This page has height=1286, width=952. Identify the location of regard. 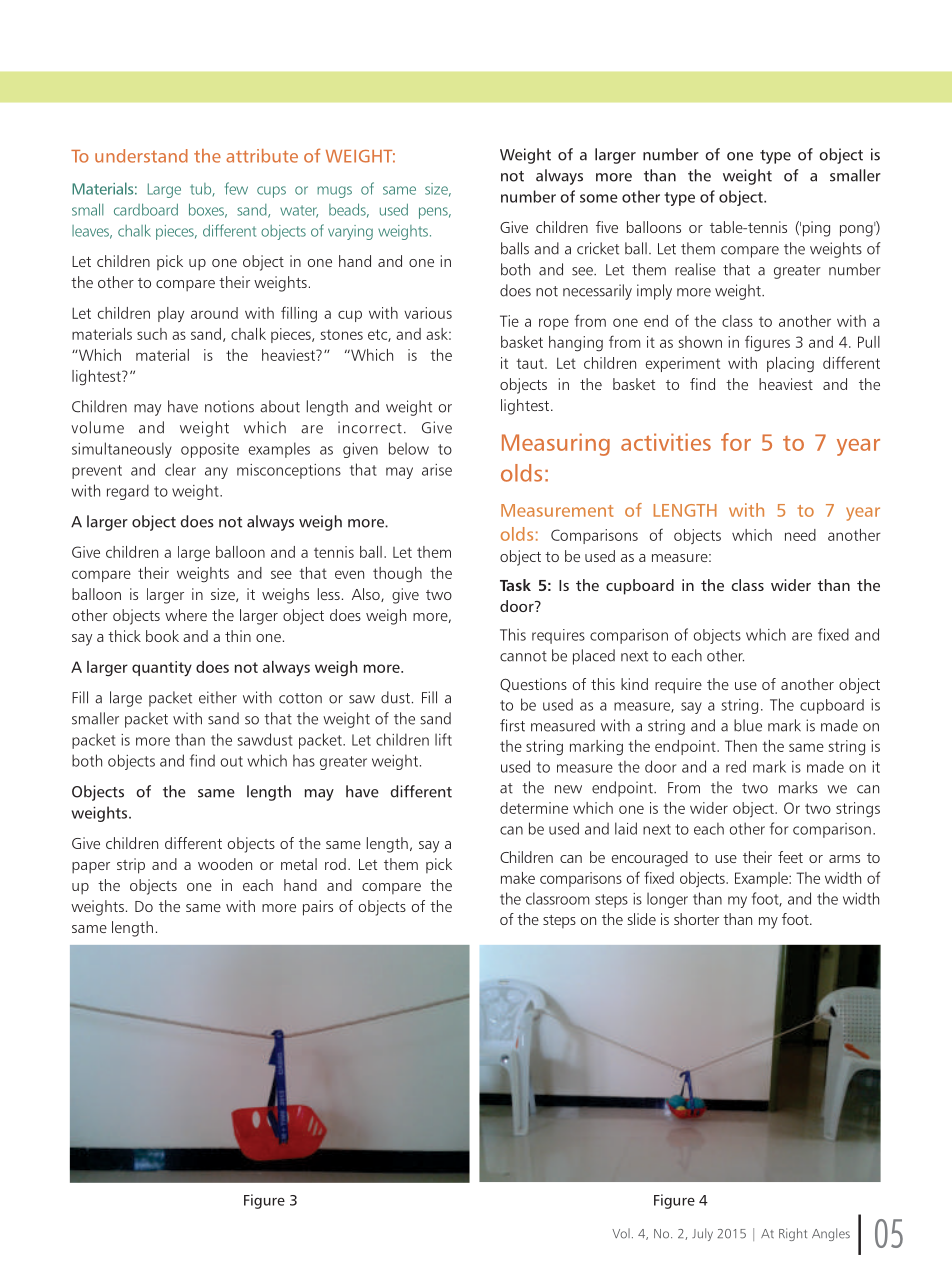
(128, 492).
